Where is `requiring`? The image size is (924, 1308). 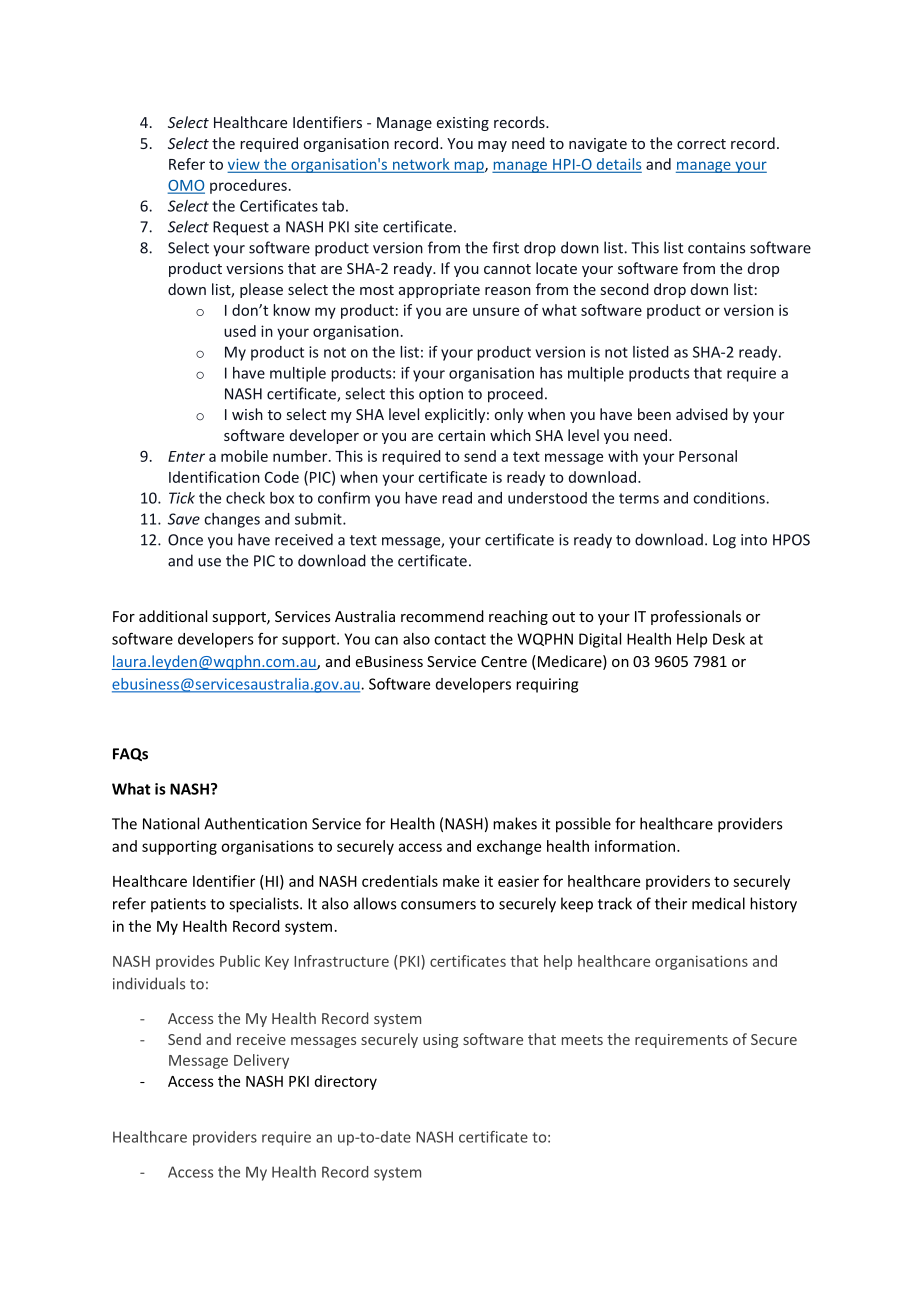
requiring is located at coordinates (547, 685).
